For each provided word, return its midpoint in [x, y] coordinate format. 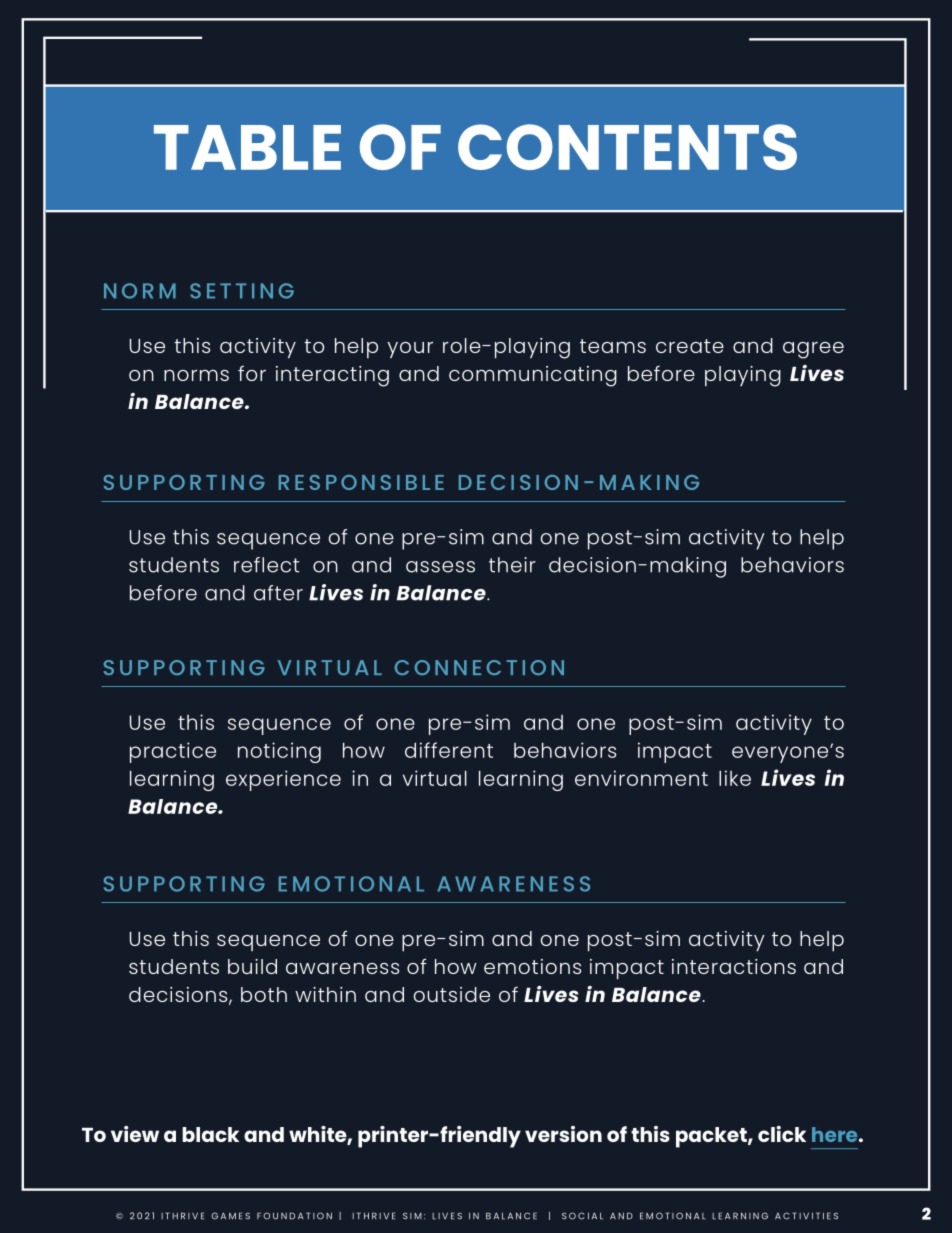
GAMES [230, 1216]
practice [173, 752]
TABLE [247, 147]
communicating [533, 376]
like [735, 778]
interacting [332, 376]
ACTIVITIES [806, 1216]
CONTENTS [627, 147]
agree [813, 350]
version [563, 1134]
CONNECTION [479, 667]
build [252, 966]
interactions [734, 966]
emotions [532, 966]
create [690, 346]
